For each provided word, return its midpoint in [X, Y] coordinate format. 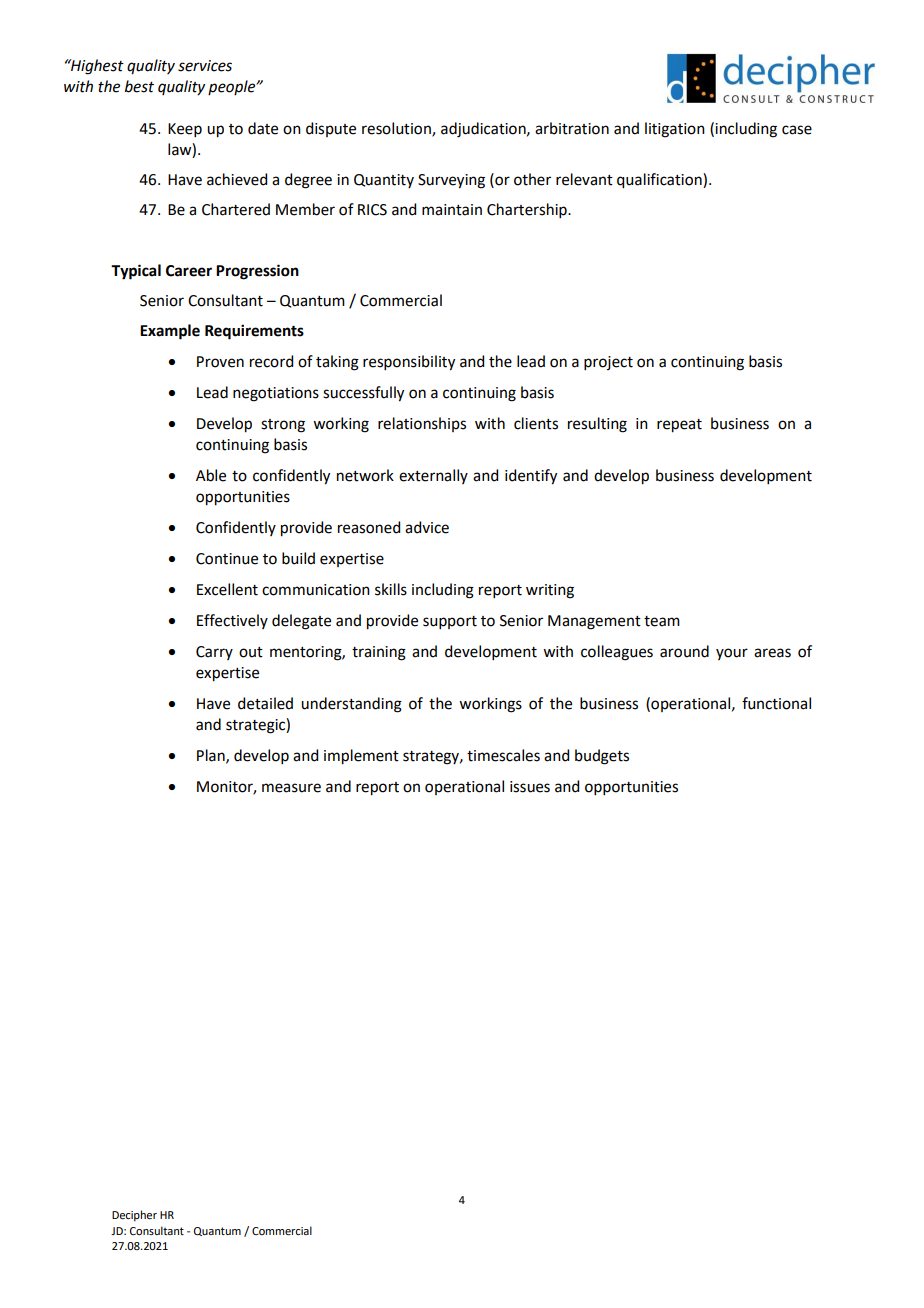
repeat [679, 426]
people [233, 87]
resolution [397, 129]
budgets [602, 757]
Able [211, 475]
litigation [675, 130]
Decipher [134, 1216]
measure [291, 788]
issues [530, 787]
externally [433, 476]
